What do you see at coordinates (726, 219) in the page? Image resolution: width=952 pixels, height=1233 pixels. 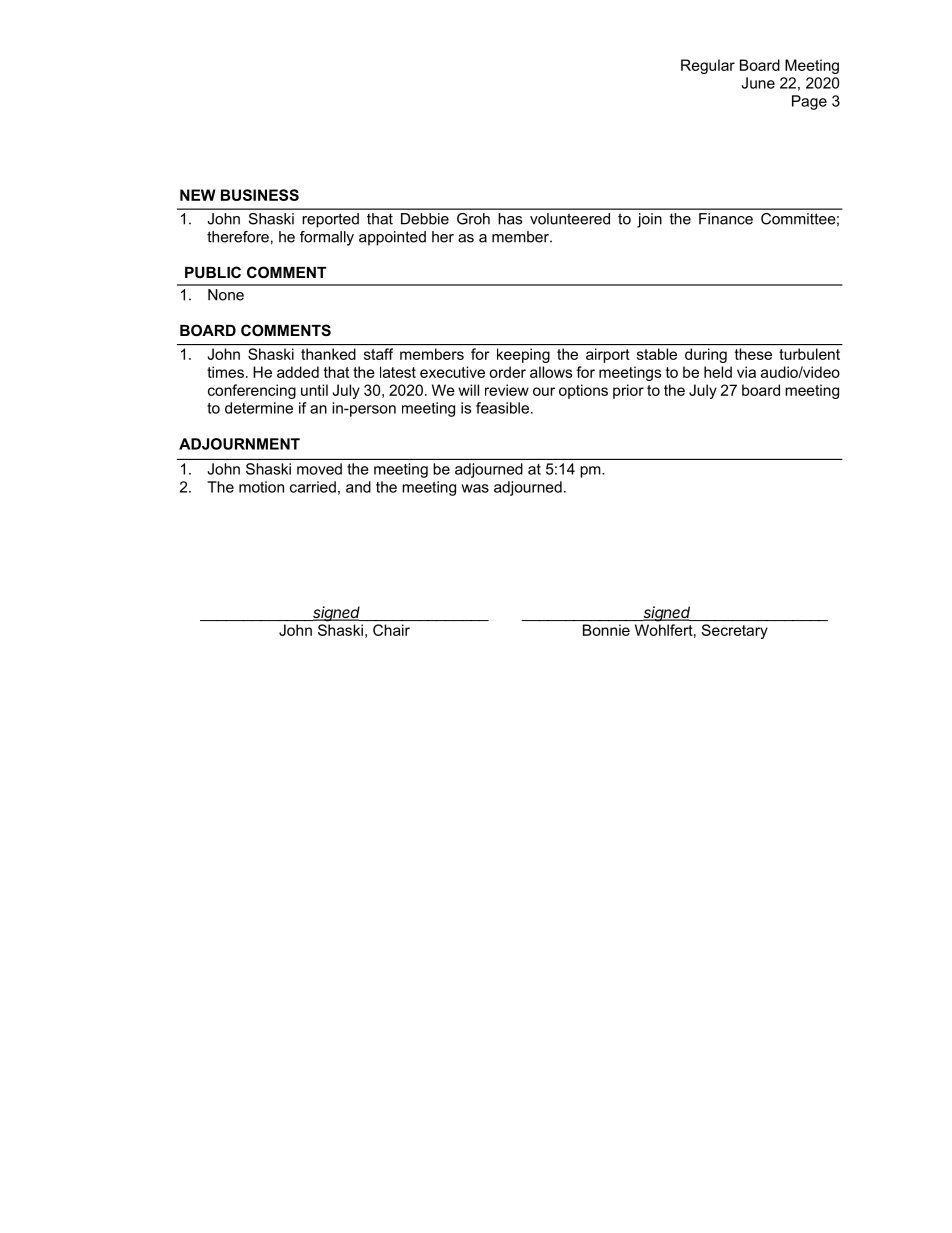 I see `Finance` at bounding box center [726, 219].
